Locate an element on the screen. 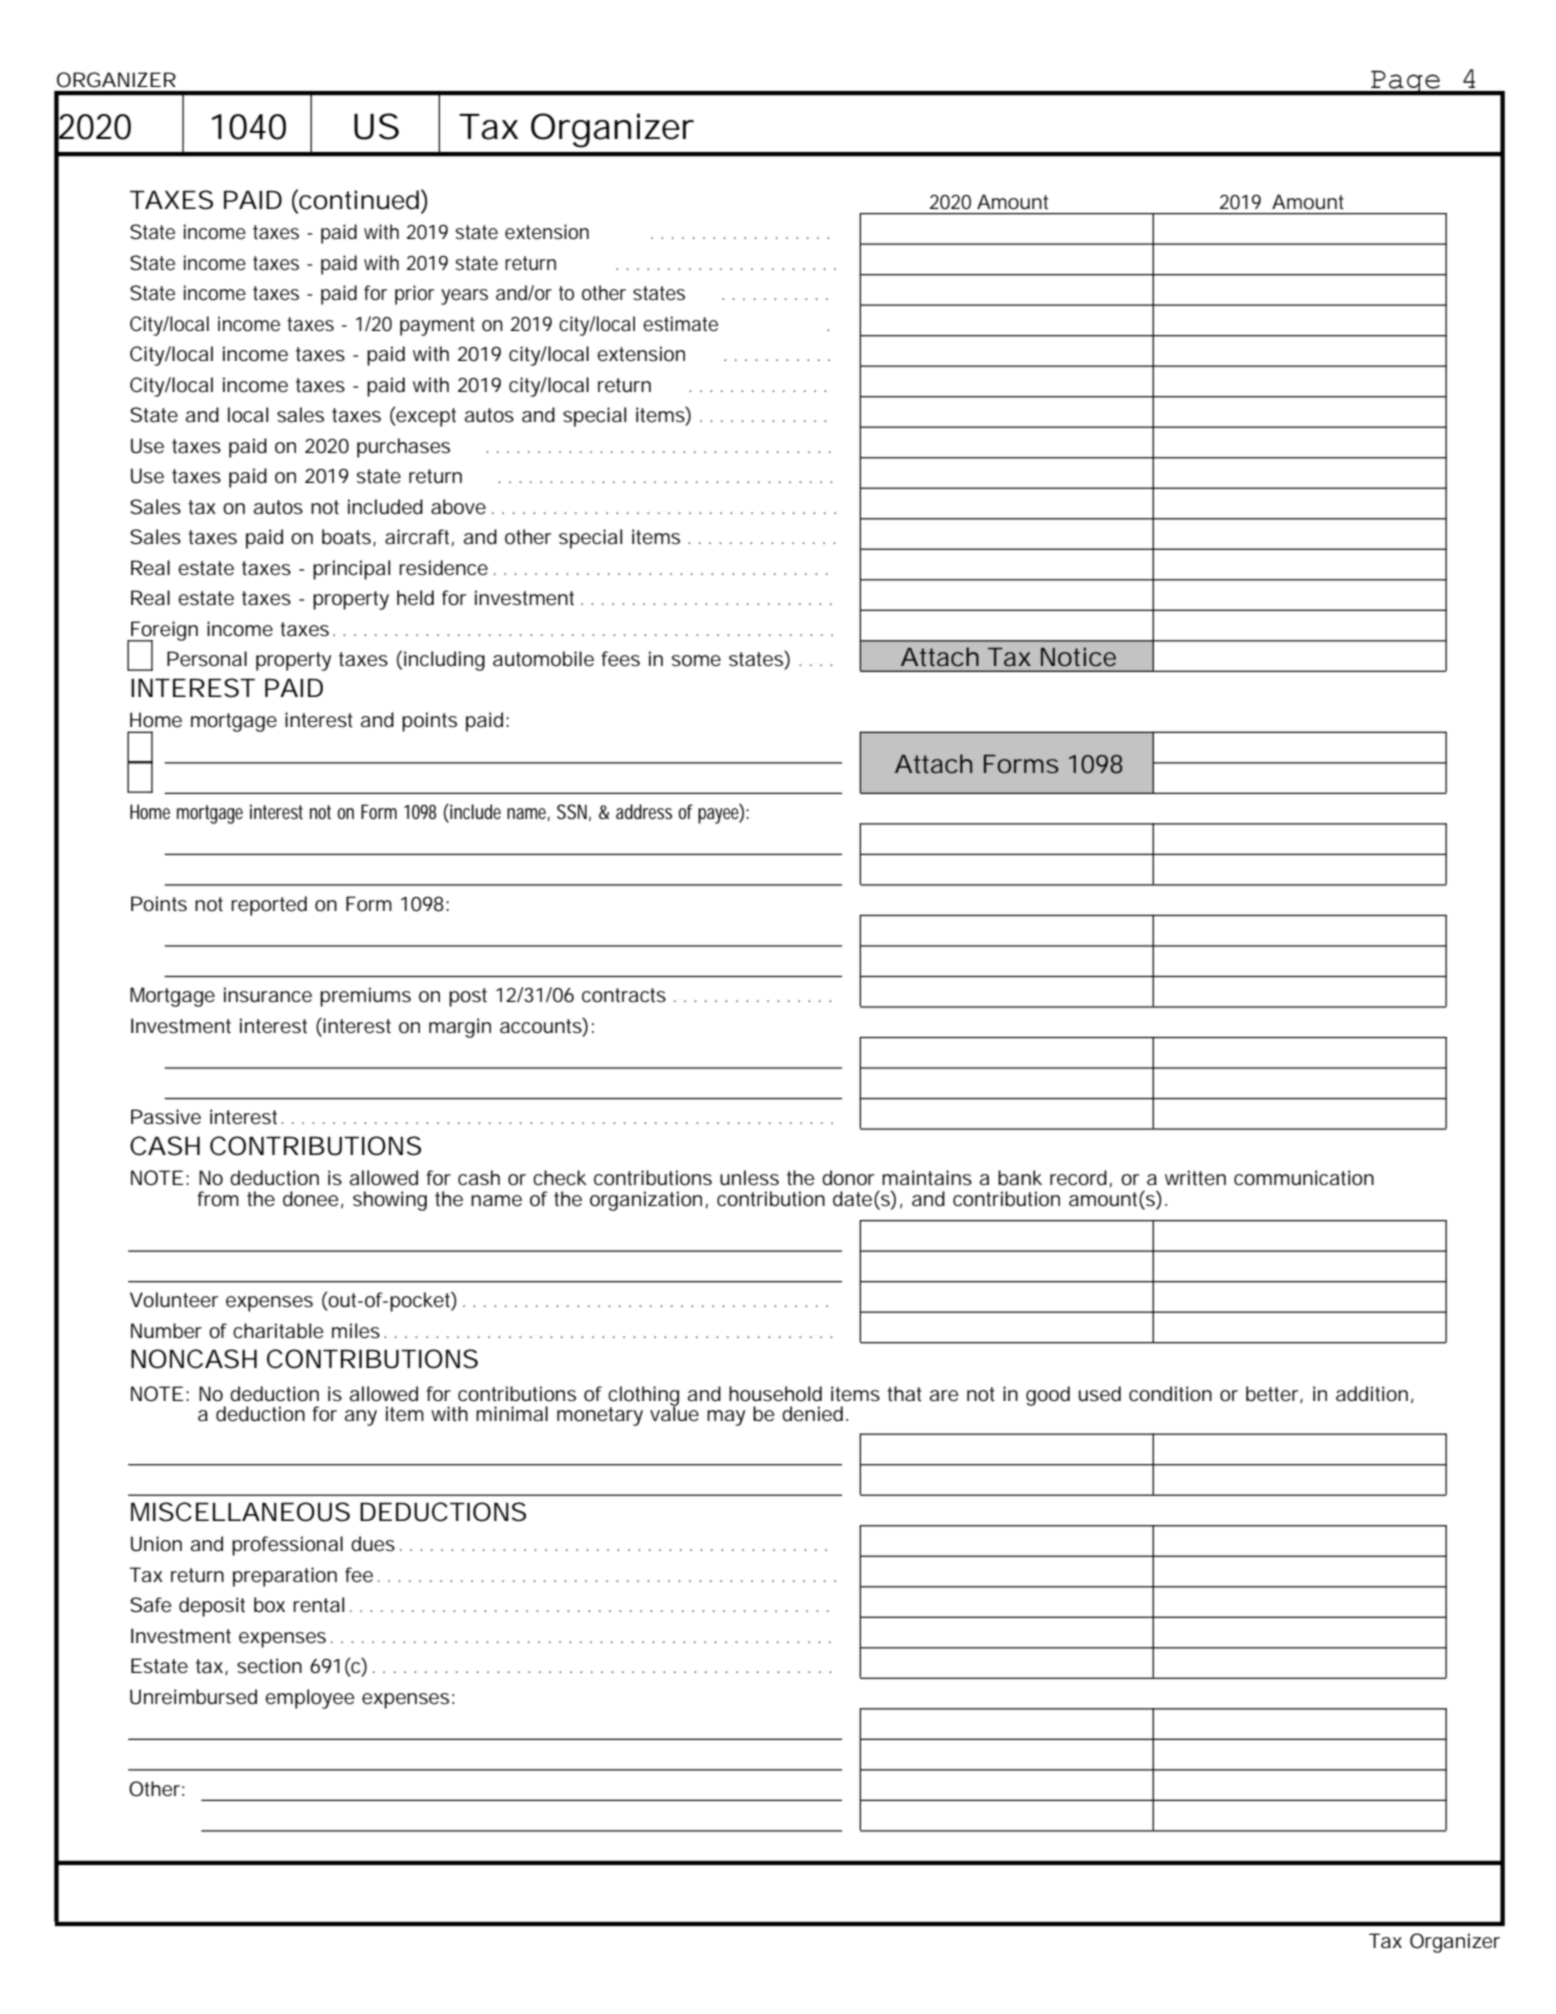 The height and width of the screenshot is (2014, 1556). Notice is located at coordinates (1078, 657).
